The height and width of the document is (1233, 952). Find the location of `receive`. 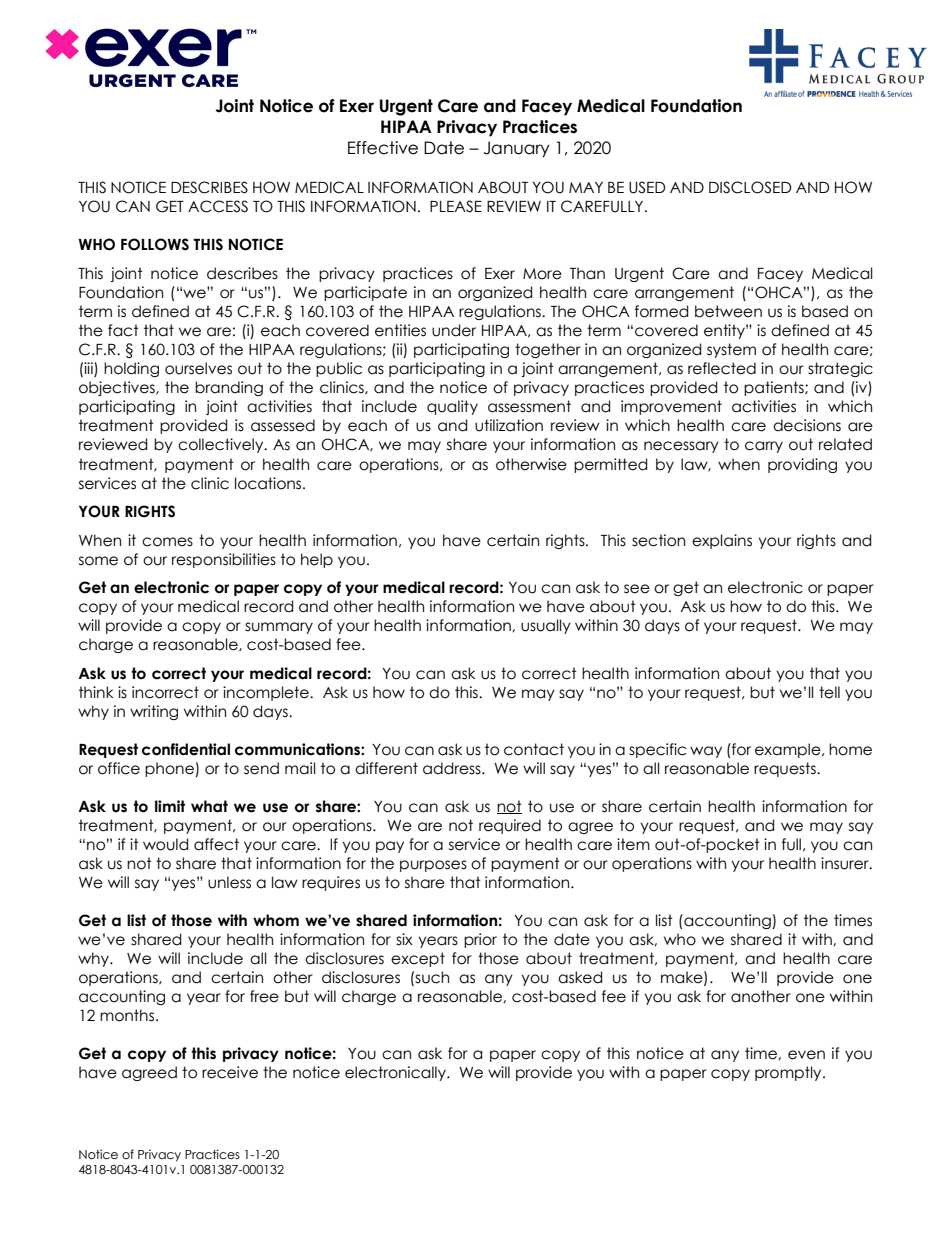

receive is located at coordinates (230, 1072).
